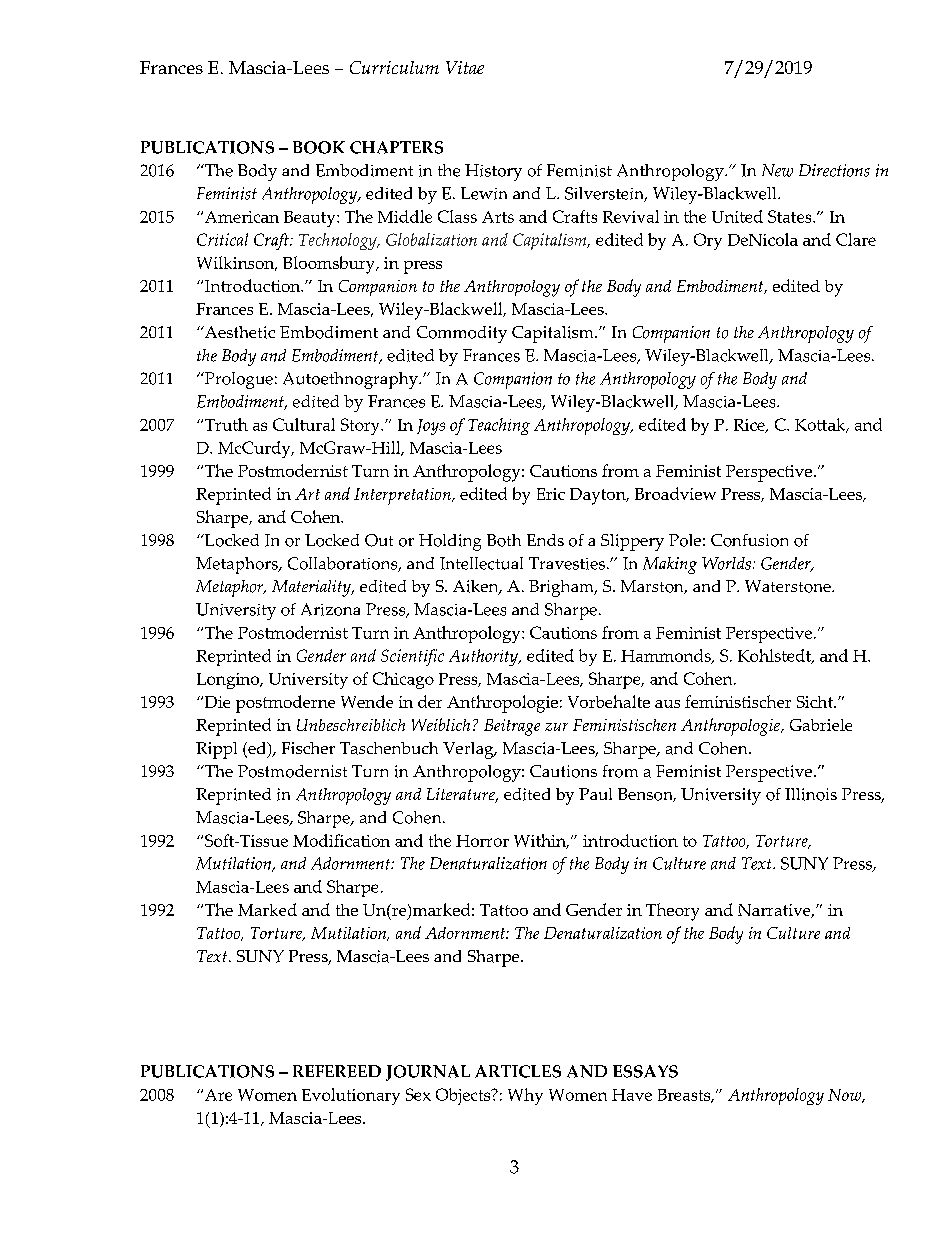 Image resolution: width=952 pixels, height=1233 pixels. Describe the element at coordinates (562, 588) in the image. I see `Brigham` at that location.
